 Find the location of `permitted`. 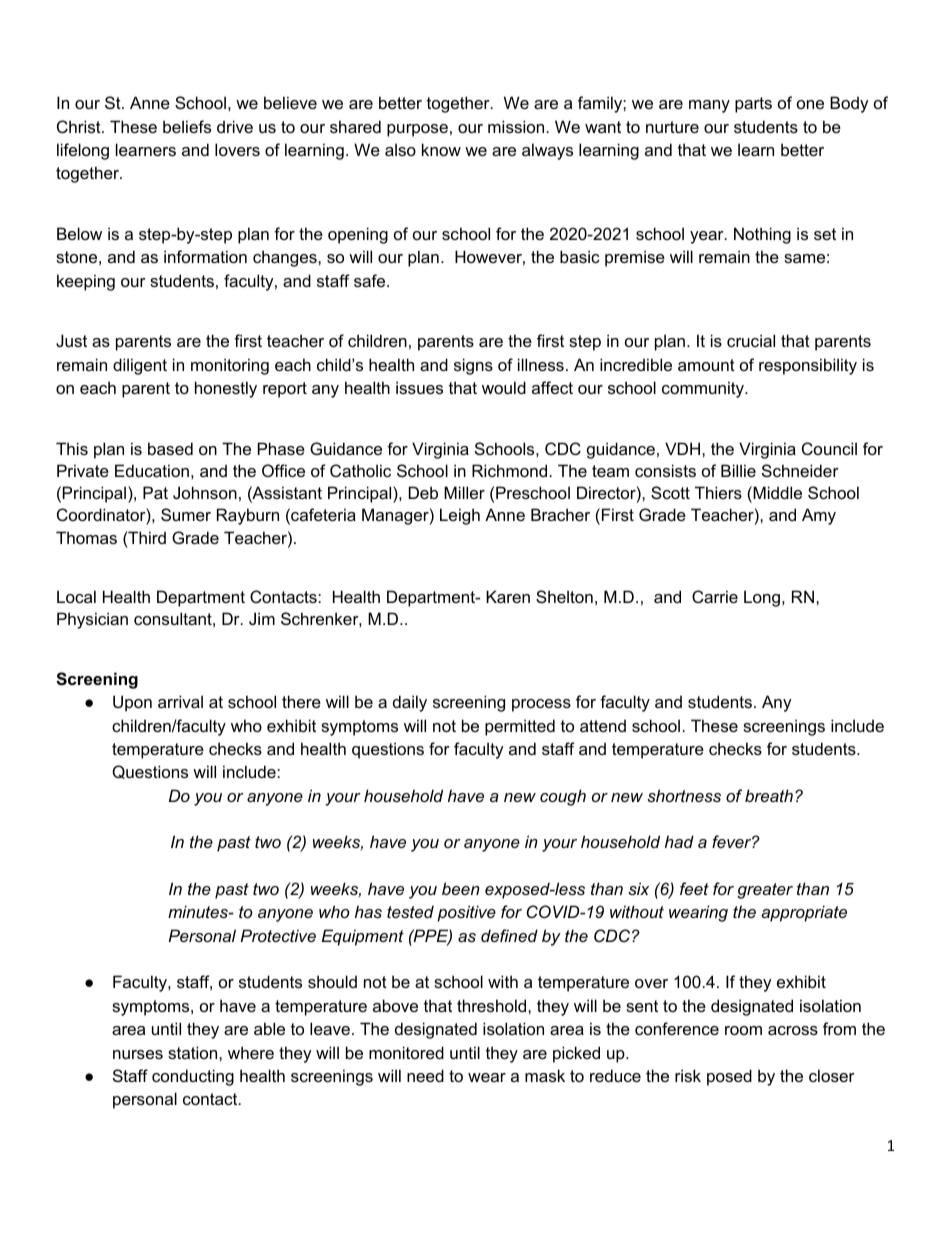

permitted is located at coordinates (520, 727).
